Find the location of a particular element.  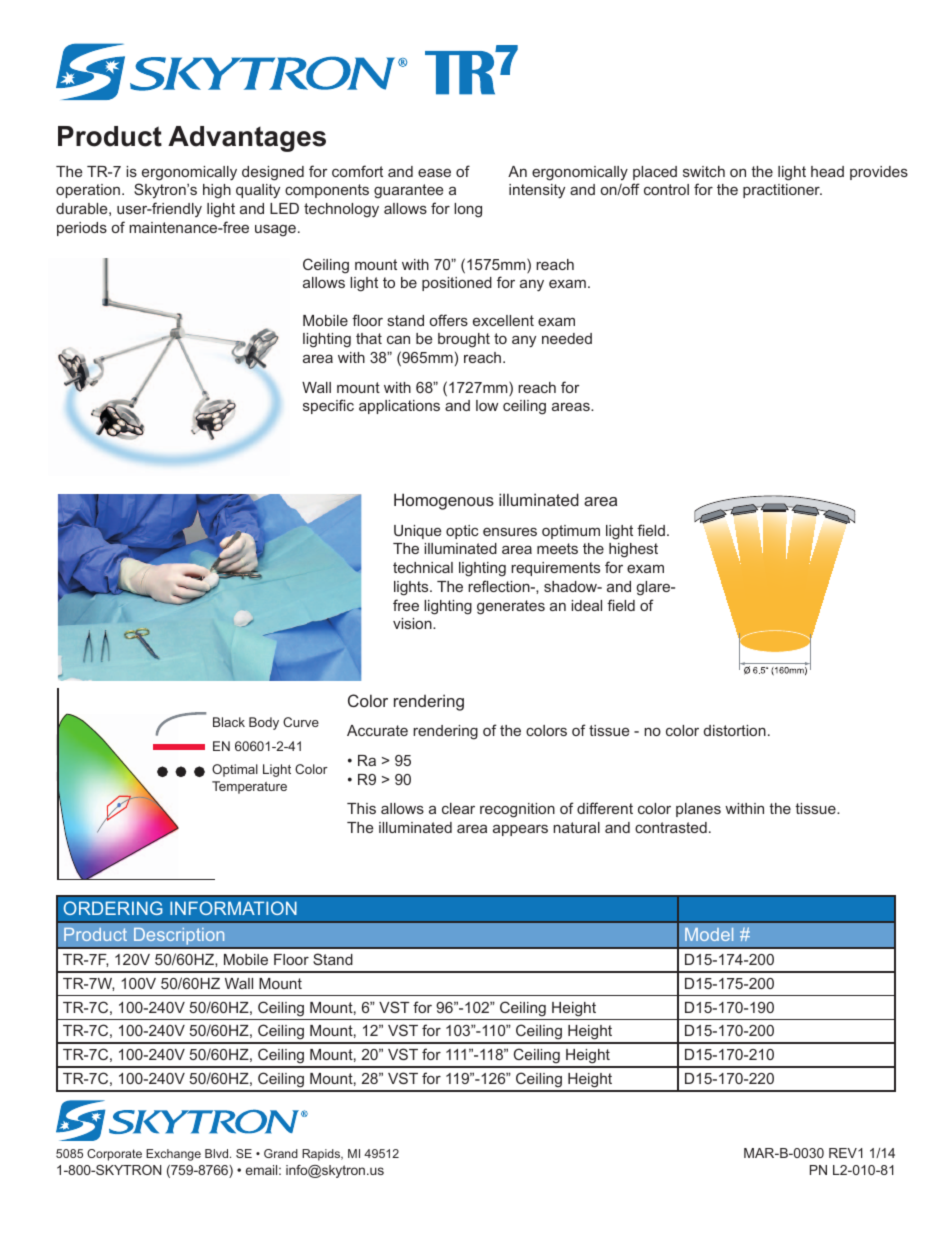

Rapids is located at coordinates (322, 1155).
